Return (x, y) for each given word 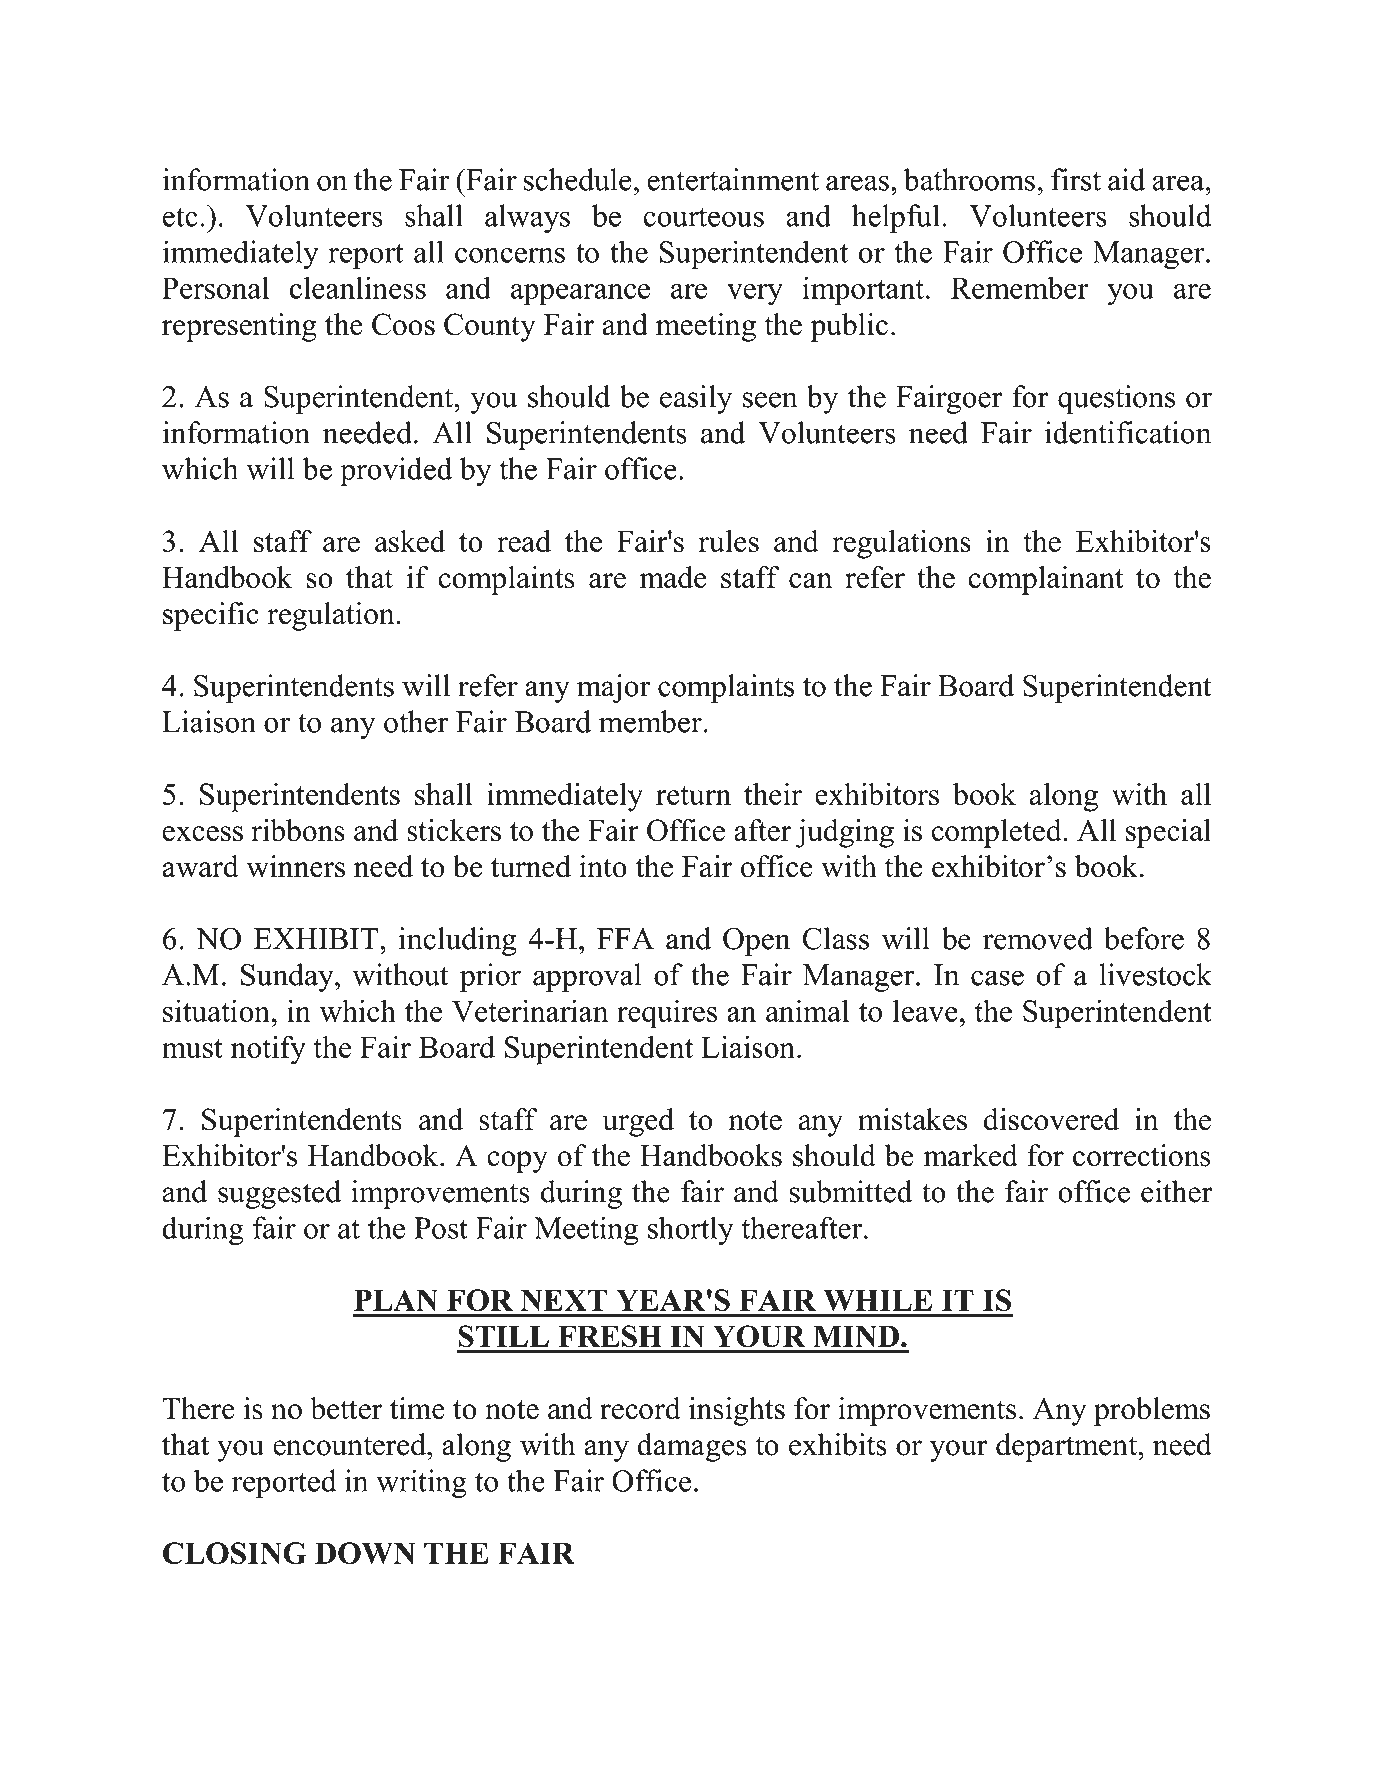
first (1076, 179)
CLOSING (235, 1553)
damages (692, 1447)
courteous (703, 217)
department (1067, 1447)
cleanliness (358, 287)
